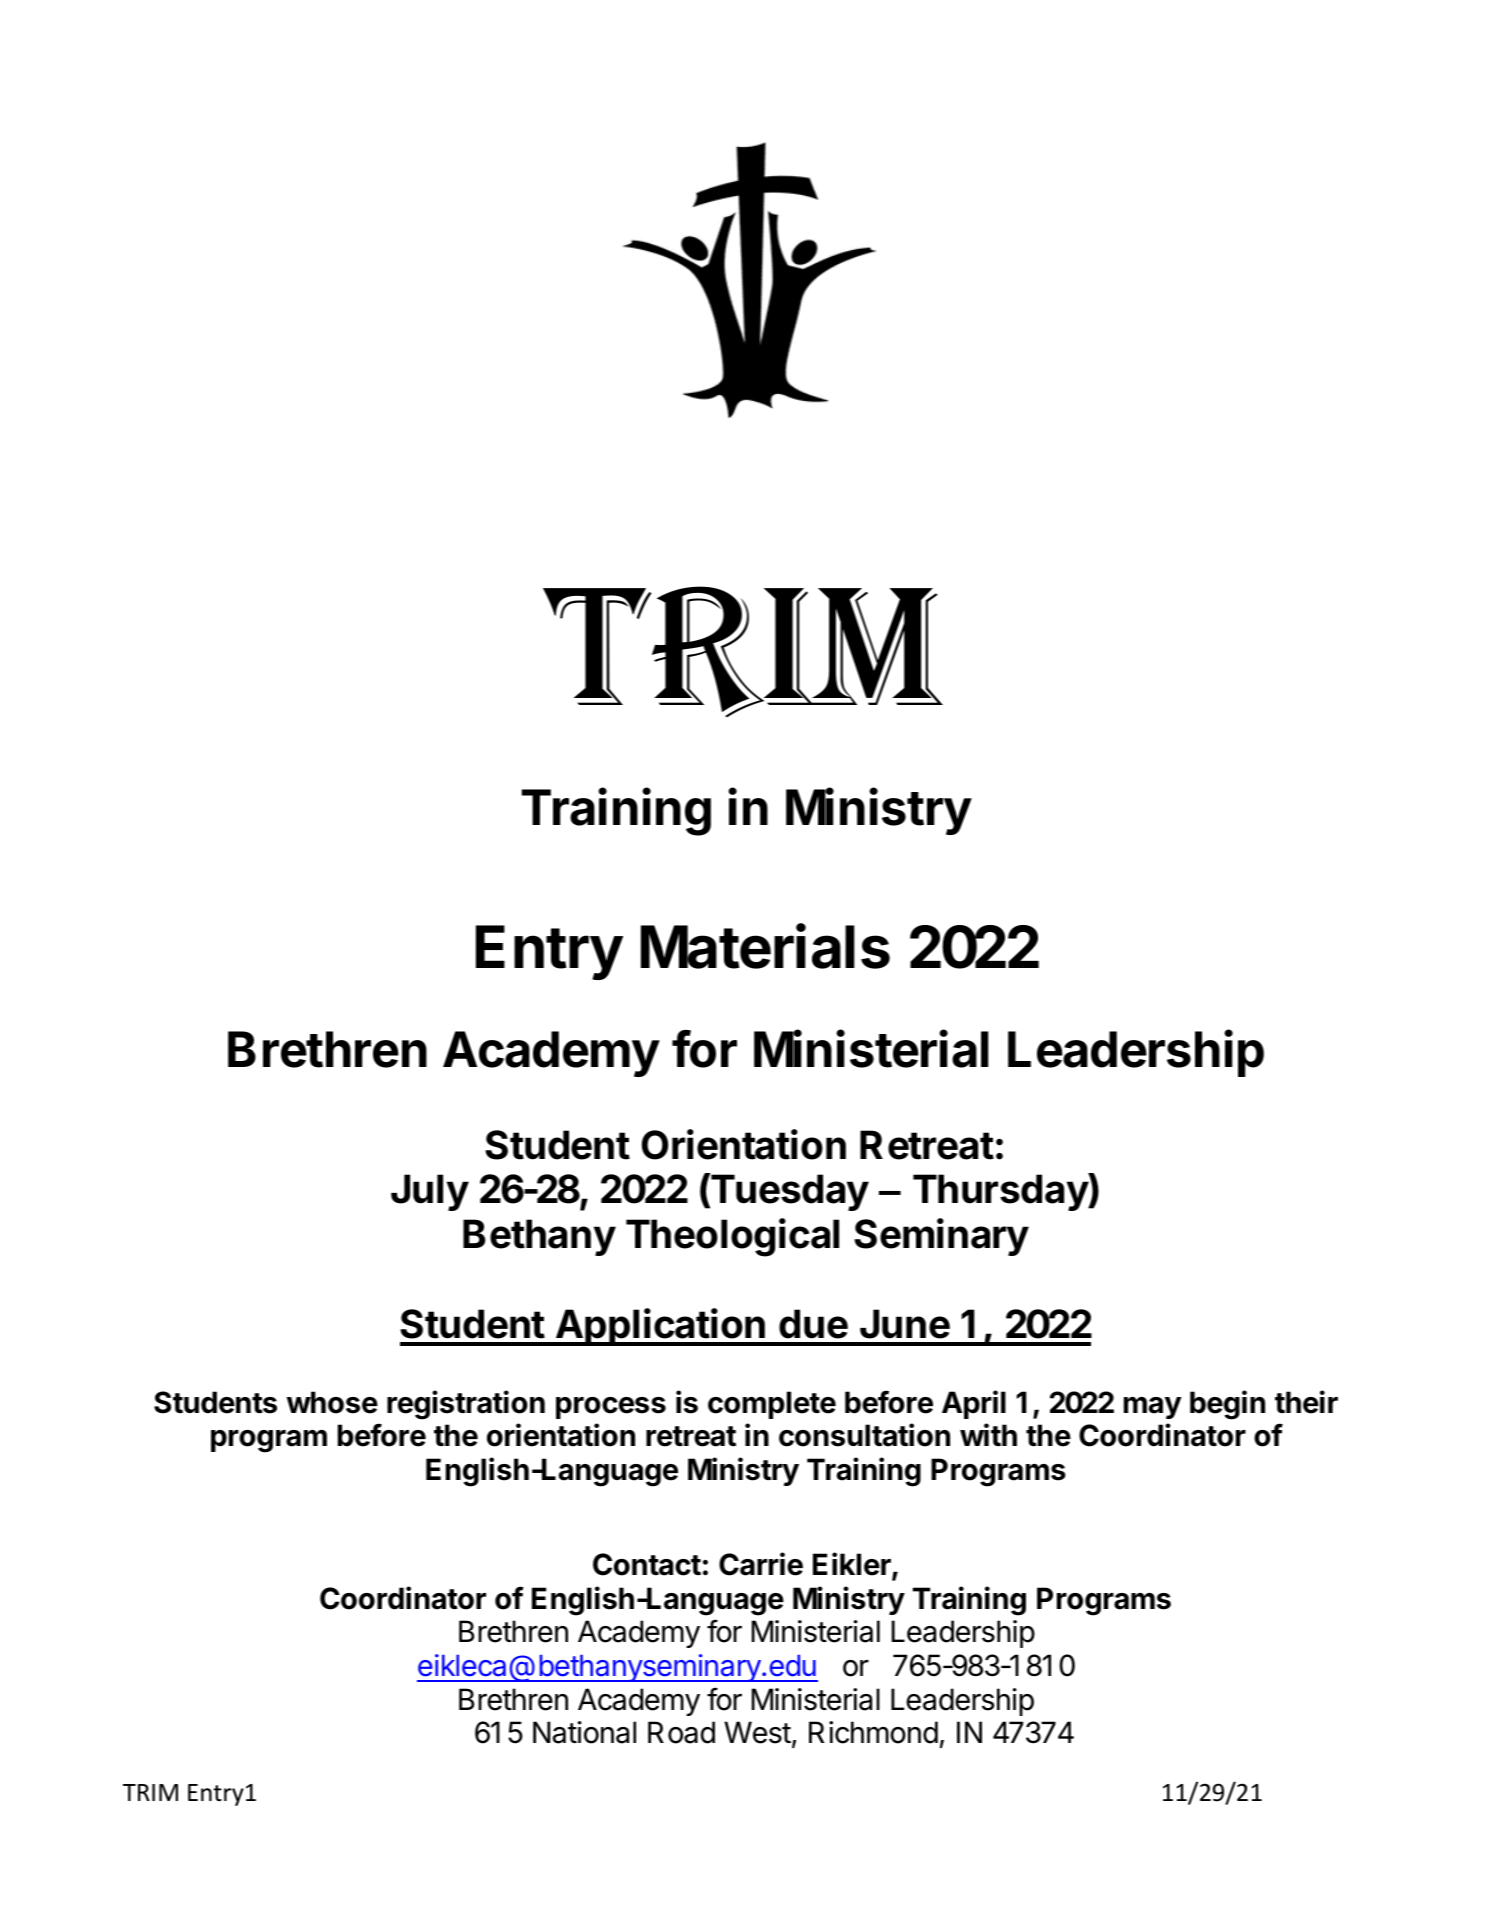 The image size is (1491, 1929). Describe the element at coordinates (430, 1192) in the screenshot. I see `July` at that location.
